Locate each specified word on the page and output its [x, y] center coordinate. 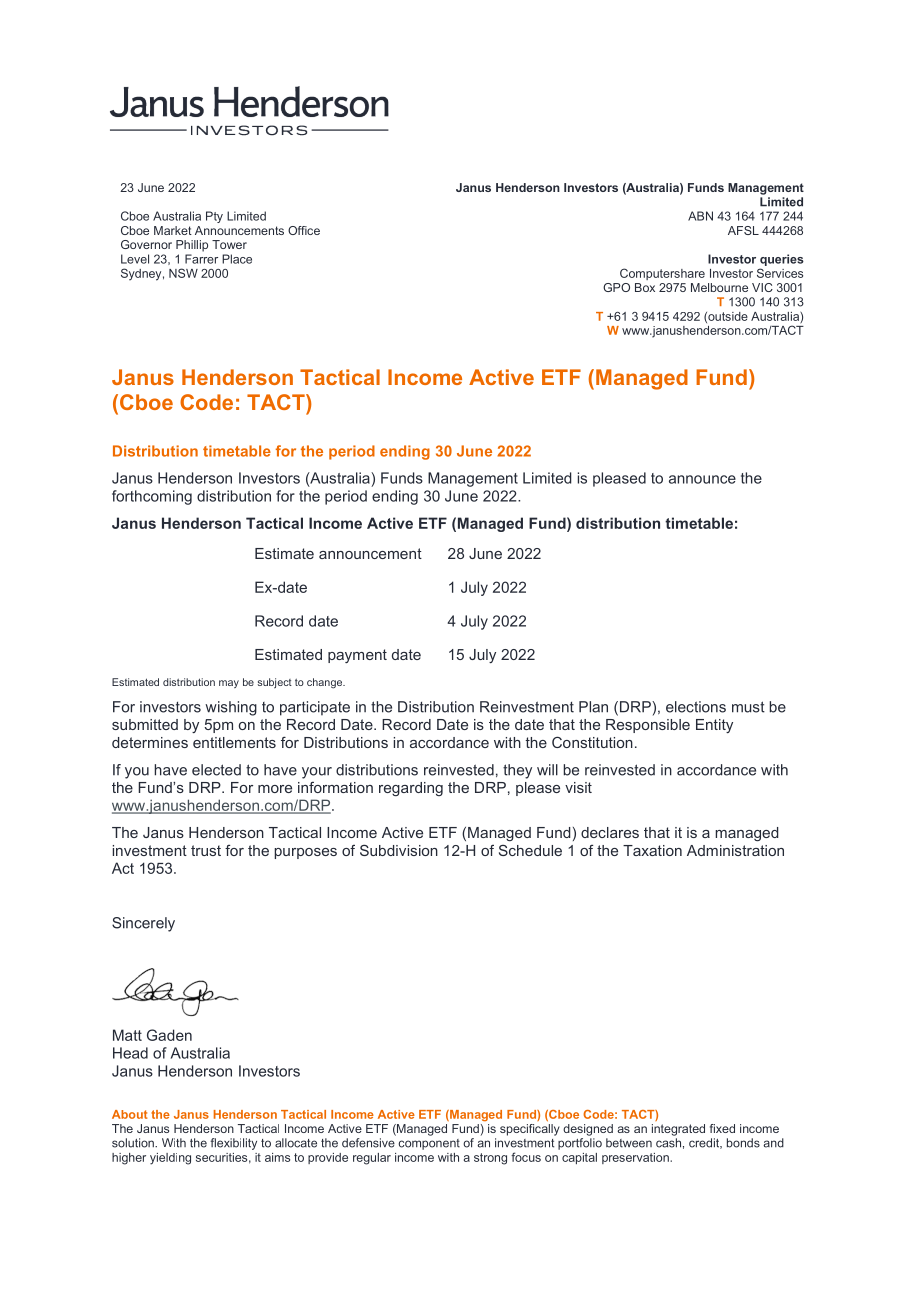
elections [696, 707]
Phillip [192, 246]
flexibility [233, 1144]
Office [304, 230]
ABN [700, 216]
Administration [735, 850]
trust [206, 850]
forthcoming [152, 497]
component [429, 1144]
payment [357, 656]
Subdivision [399, 850]
